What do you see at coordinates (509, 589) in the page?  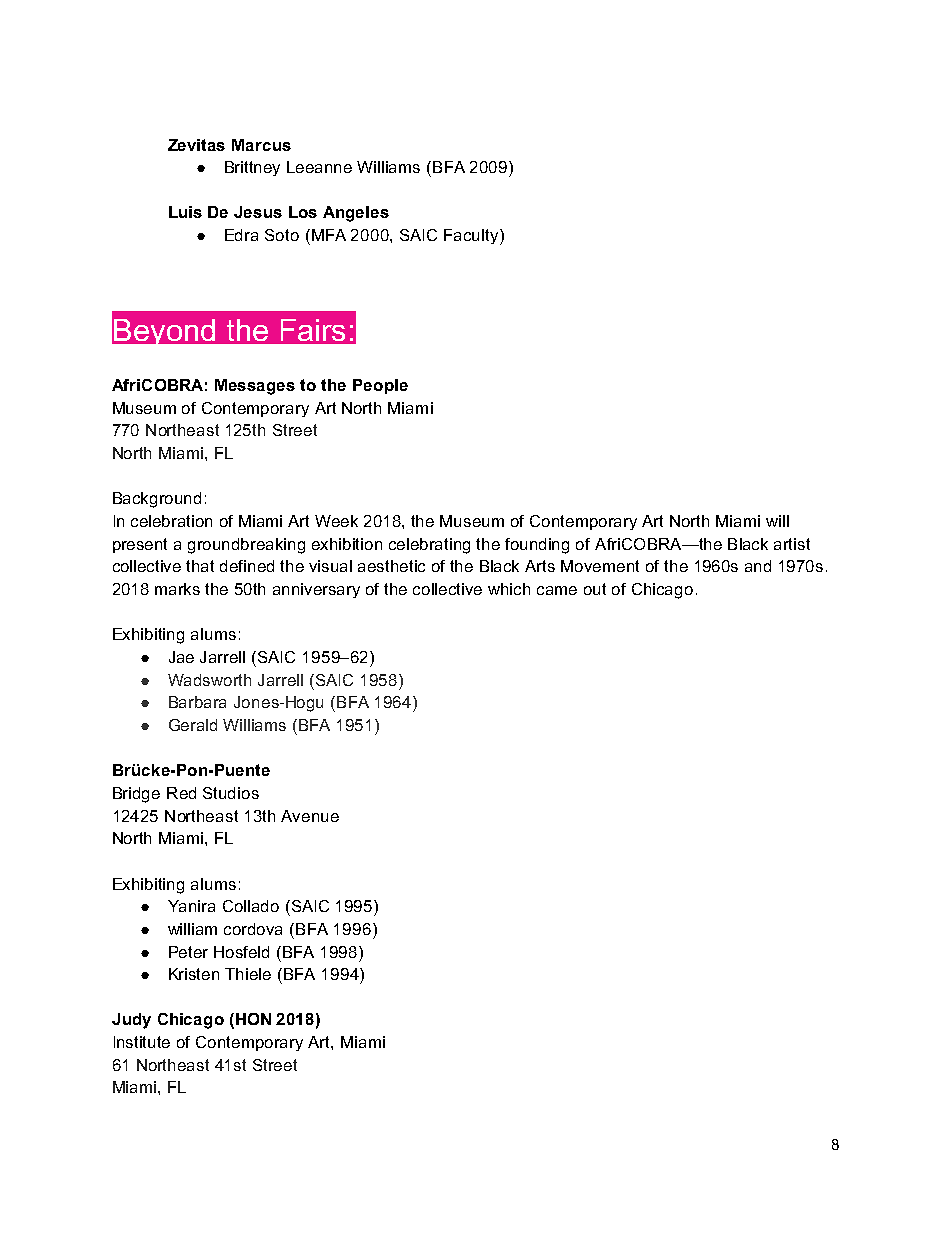 I see `which` at bounding box center [509, 589].
